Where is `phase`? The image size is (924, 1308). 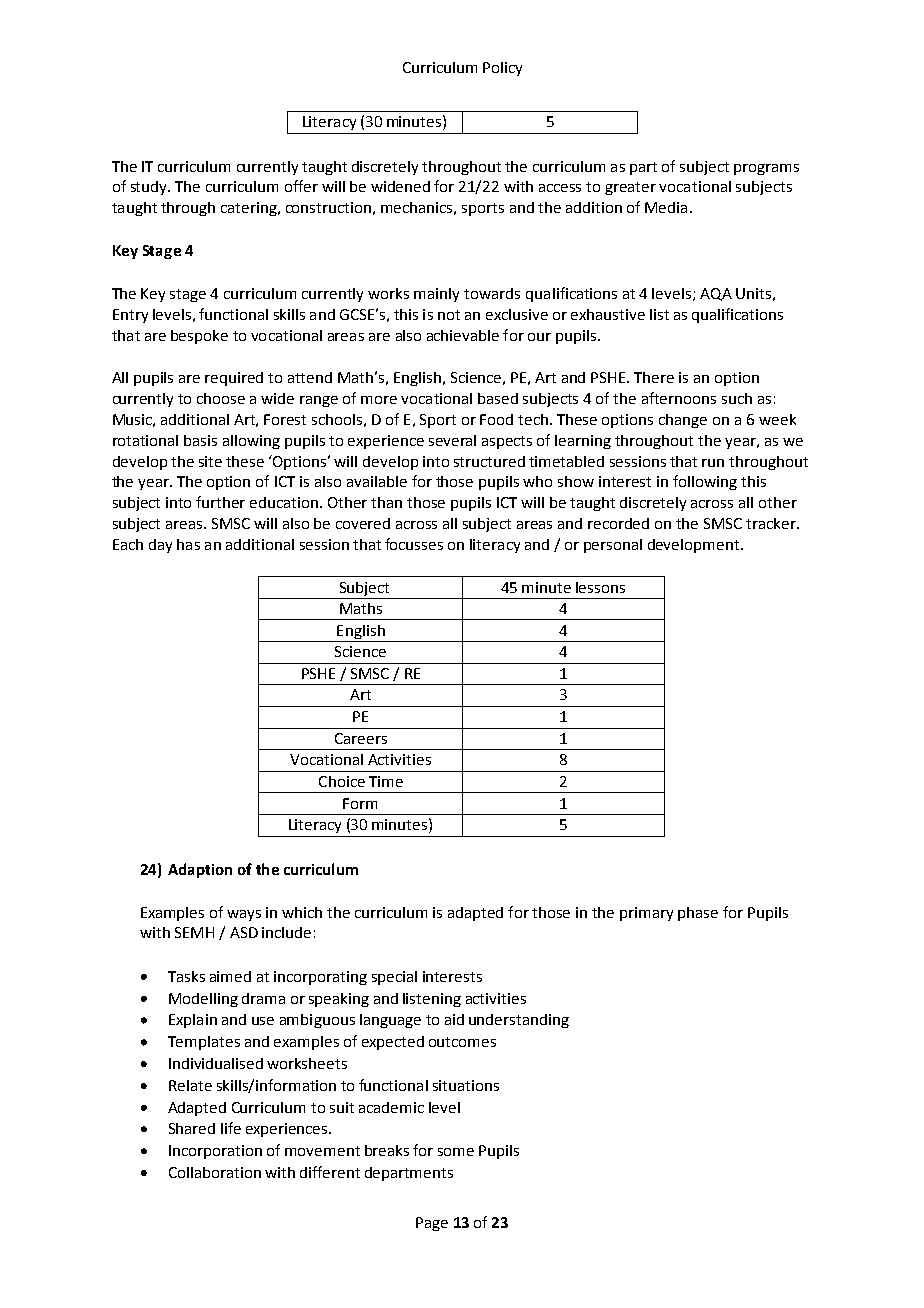 phase is located at coordinates (698, 914).
